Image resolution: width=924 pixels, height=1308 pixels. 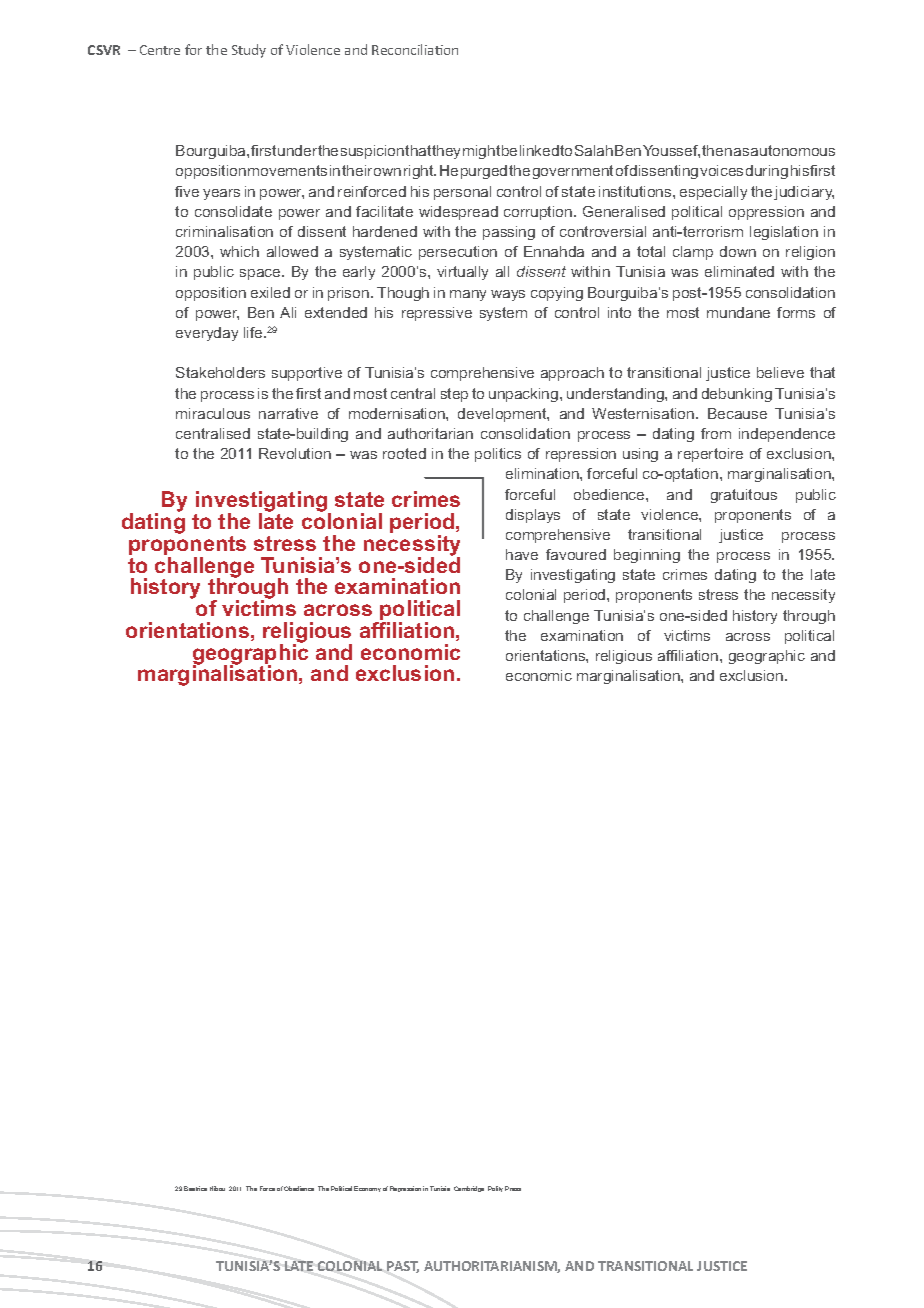 I want to click on Cambridge, so click(x=469, y=1189).
